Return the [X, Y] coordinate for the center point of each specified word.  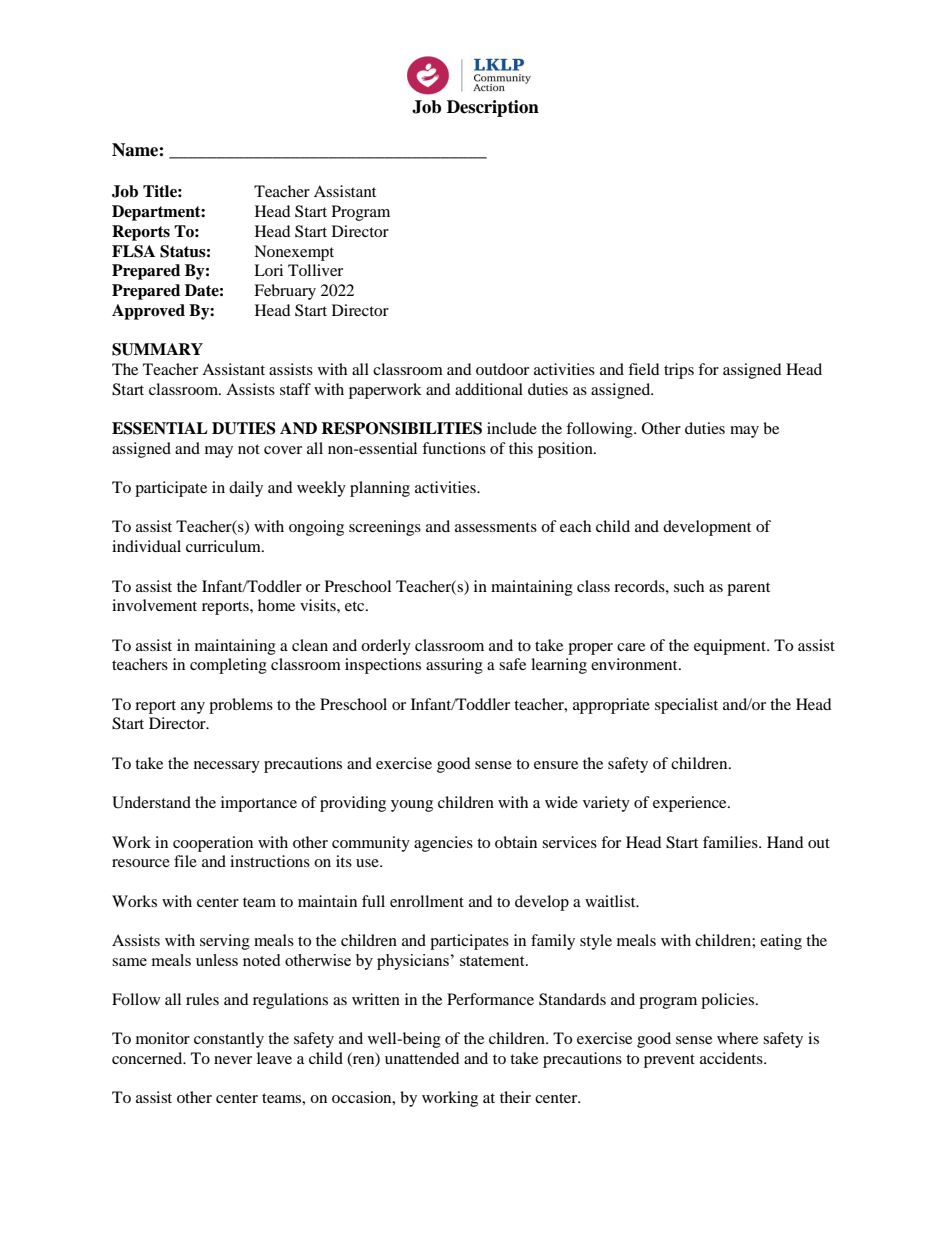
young [412, 806]
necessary [227, 767]
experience [691, 804]
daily [246, 489]
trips [679, 371]
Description [493, 108]
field [644, 369]
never [233, 1060]
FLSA [133, 251]
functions [454, 448]
